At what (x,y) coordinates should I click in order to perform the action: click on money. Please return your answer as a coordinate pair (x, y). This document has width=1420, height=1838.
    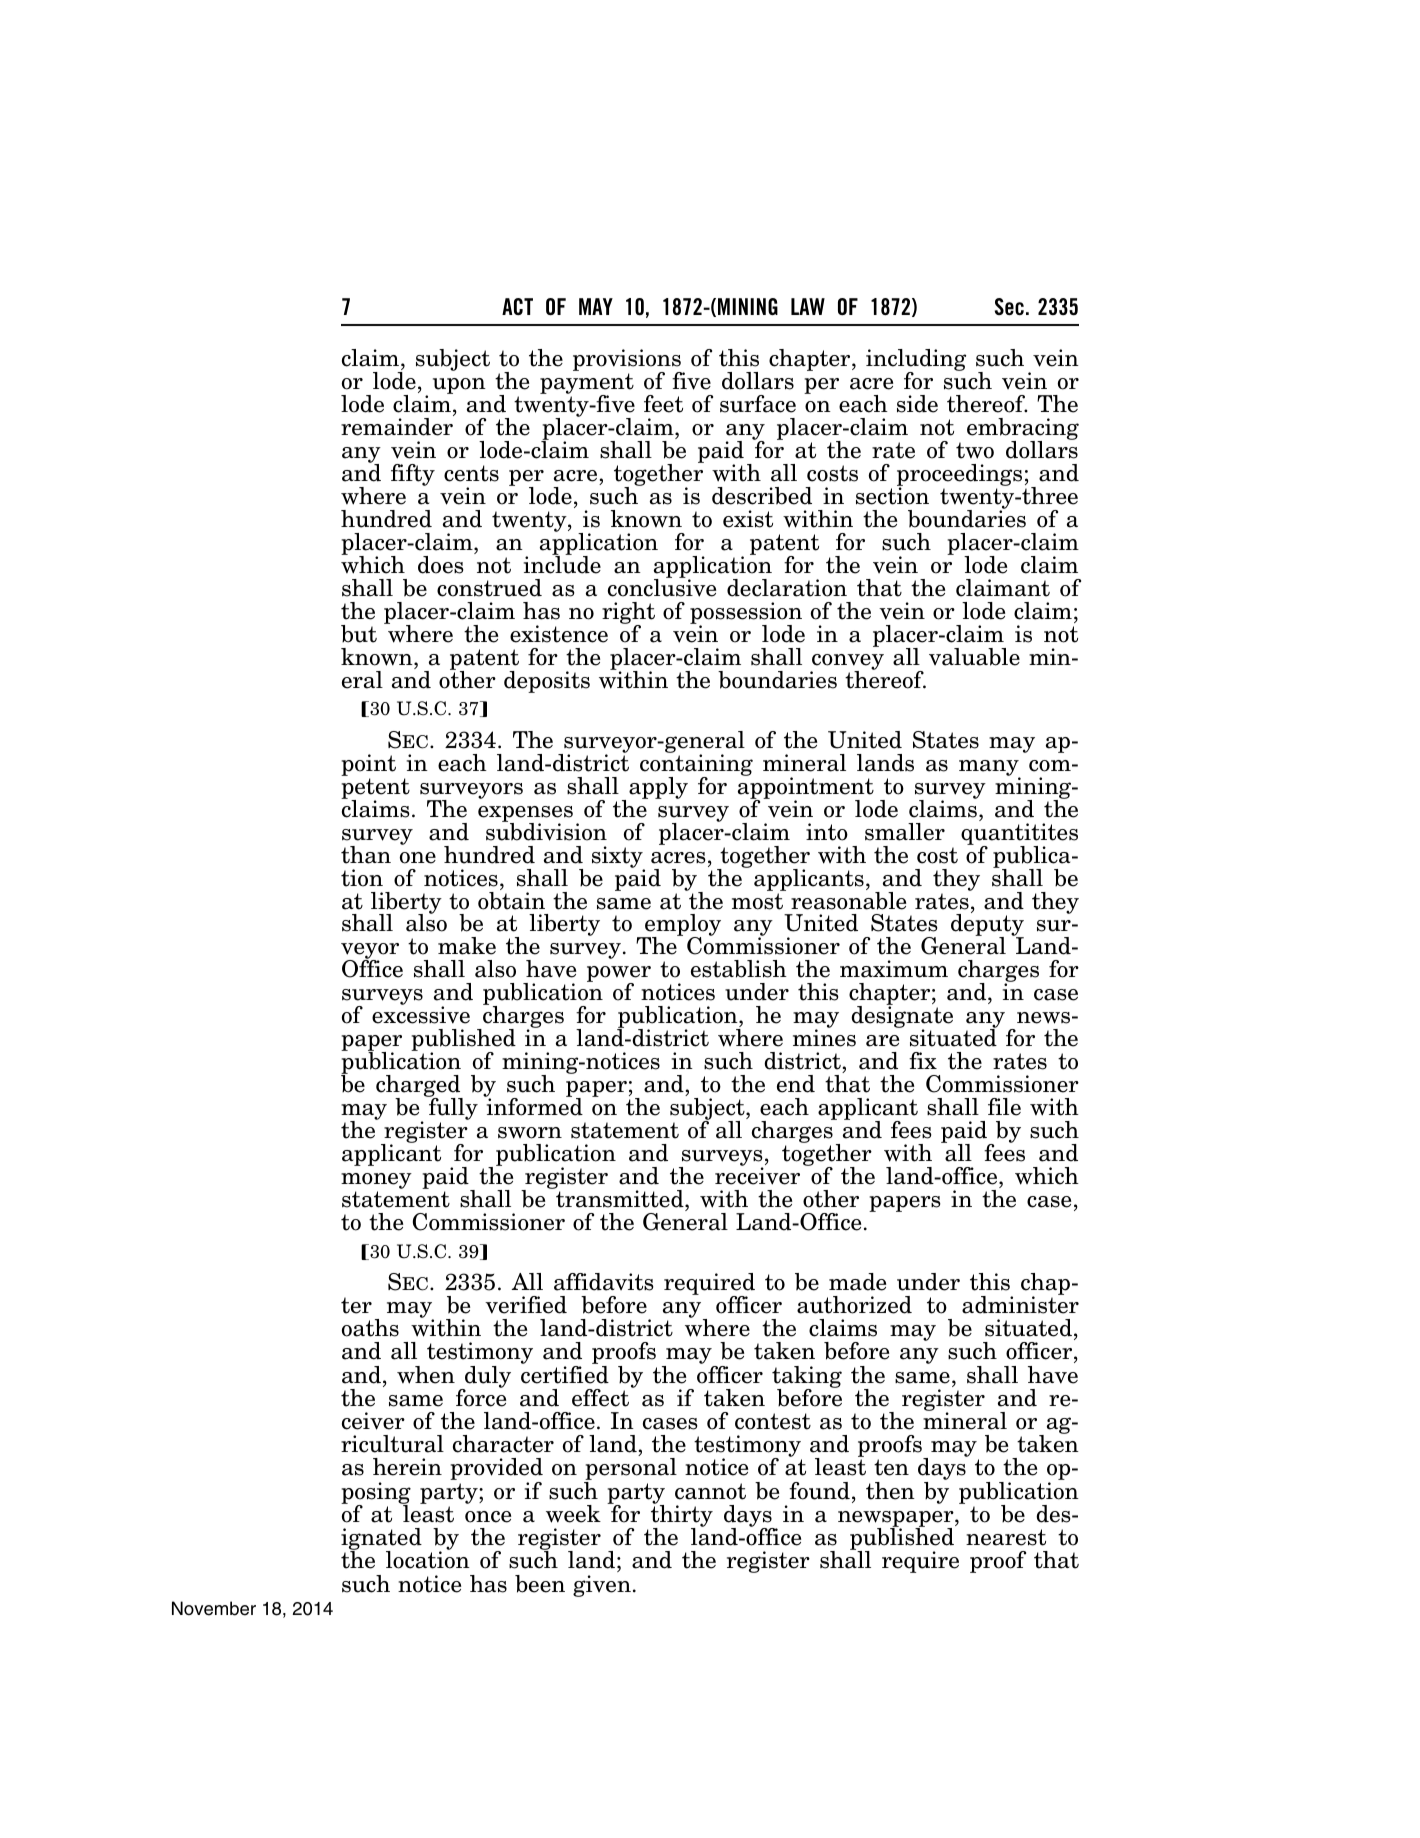
    Looking at the image, I should click on (376, 1182).
